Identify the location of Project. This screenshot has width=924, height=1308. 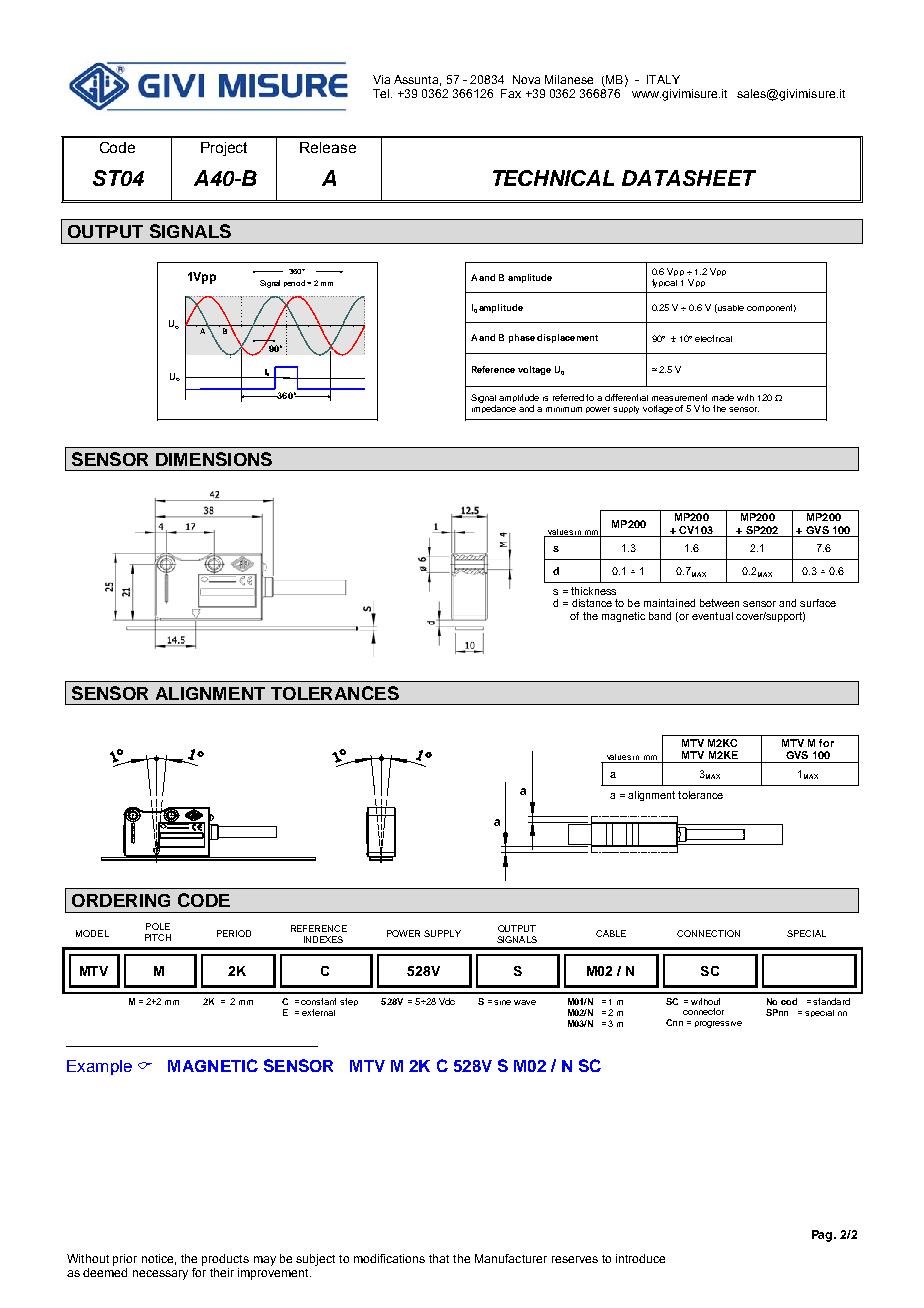
(224, 149).
